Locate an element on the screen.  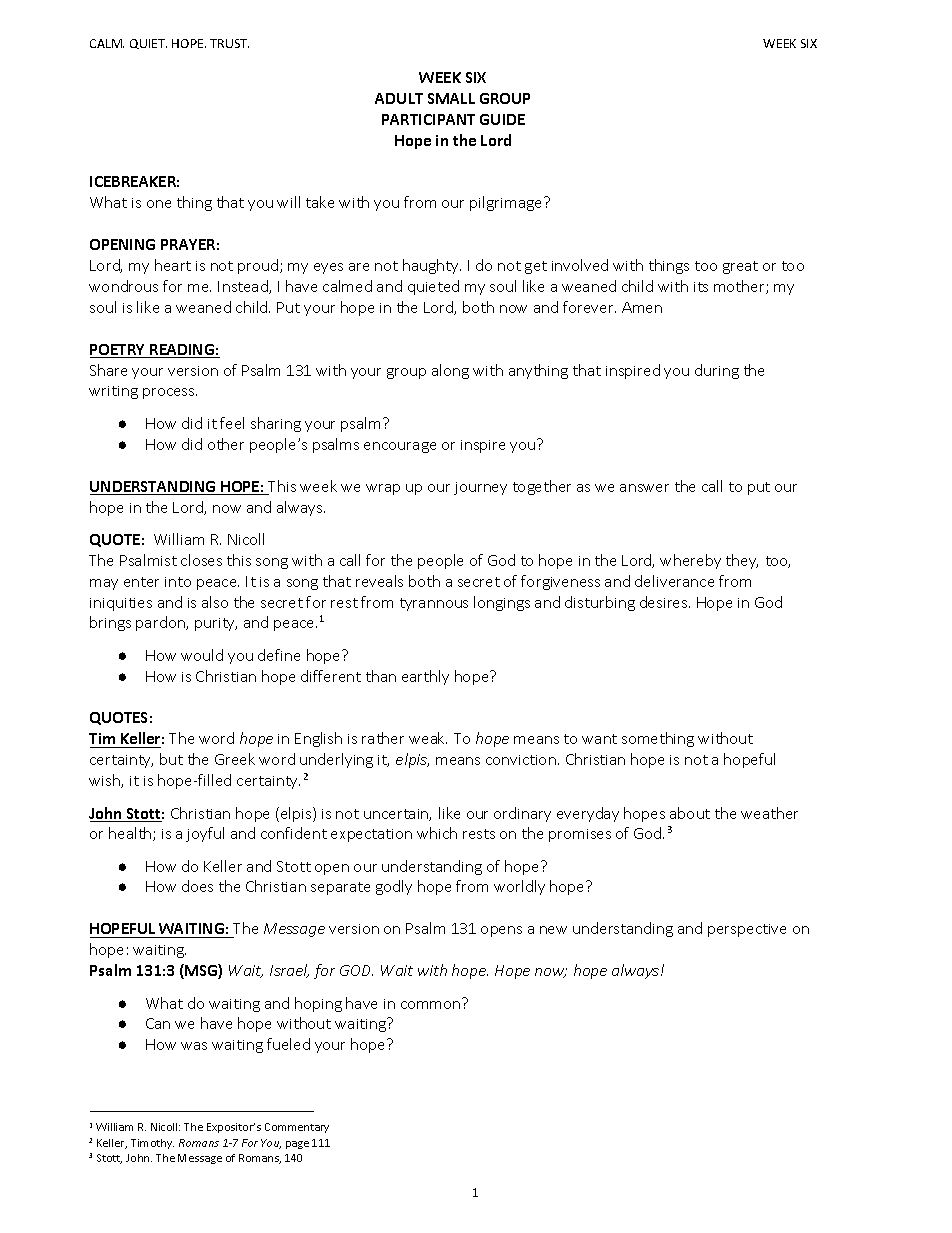
GUIDE is located at coordinates (502, 119).
